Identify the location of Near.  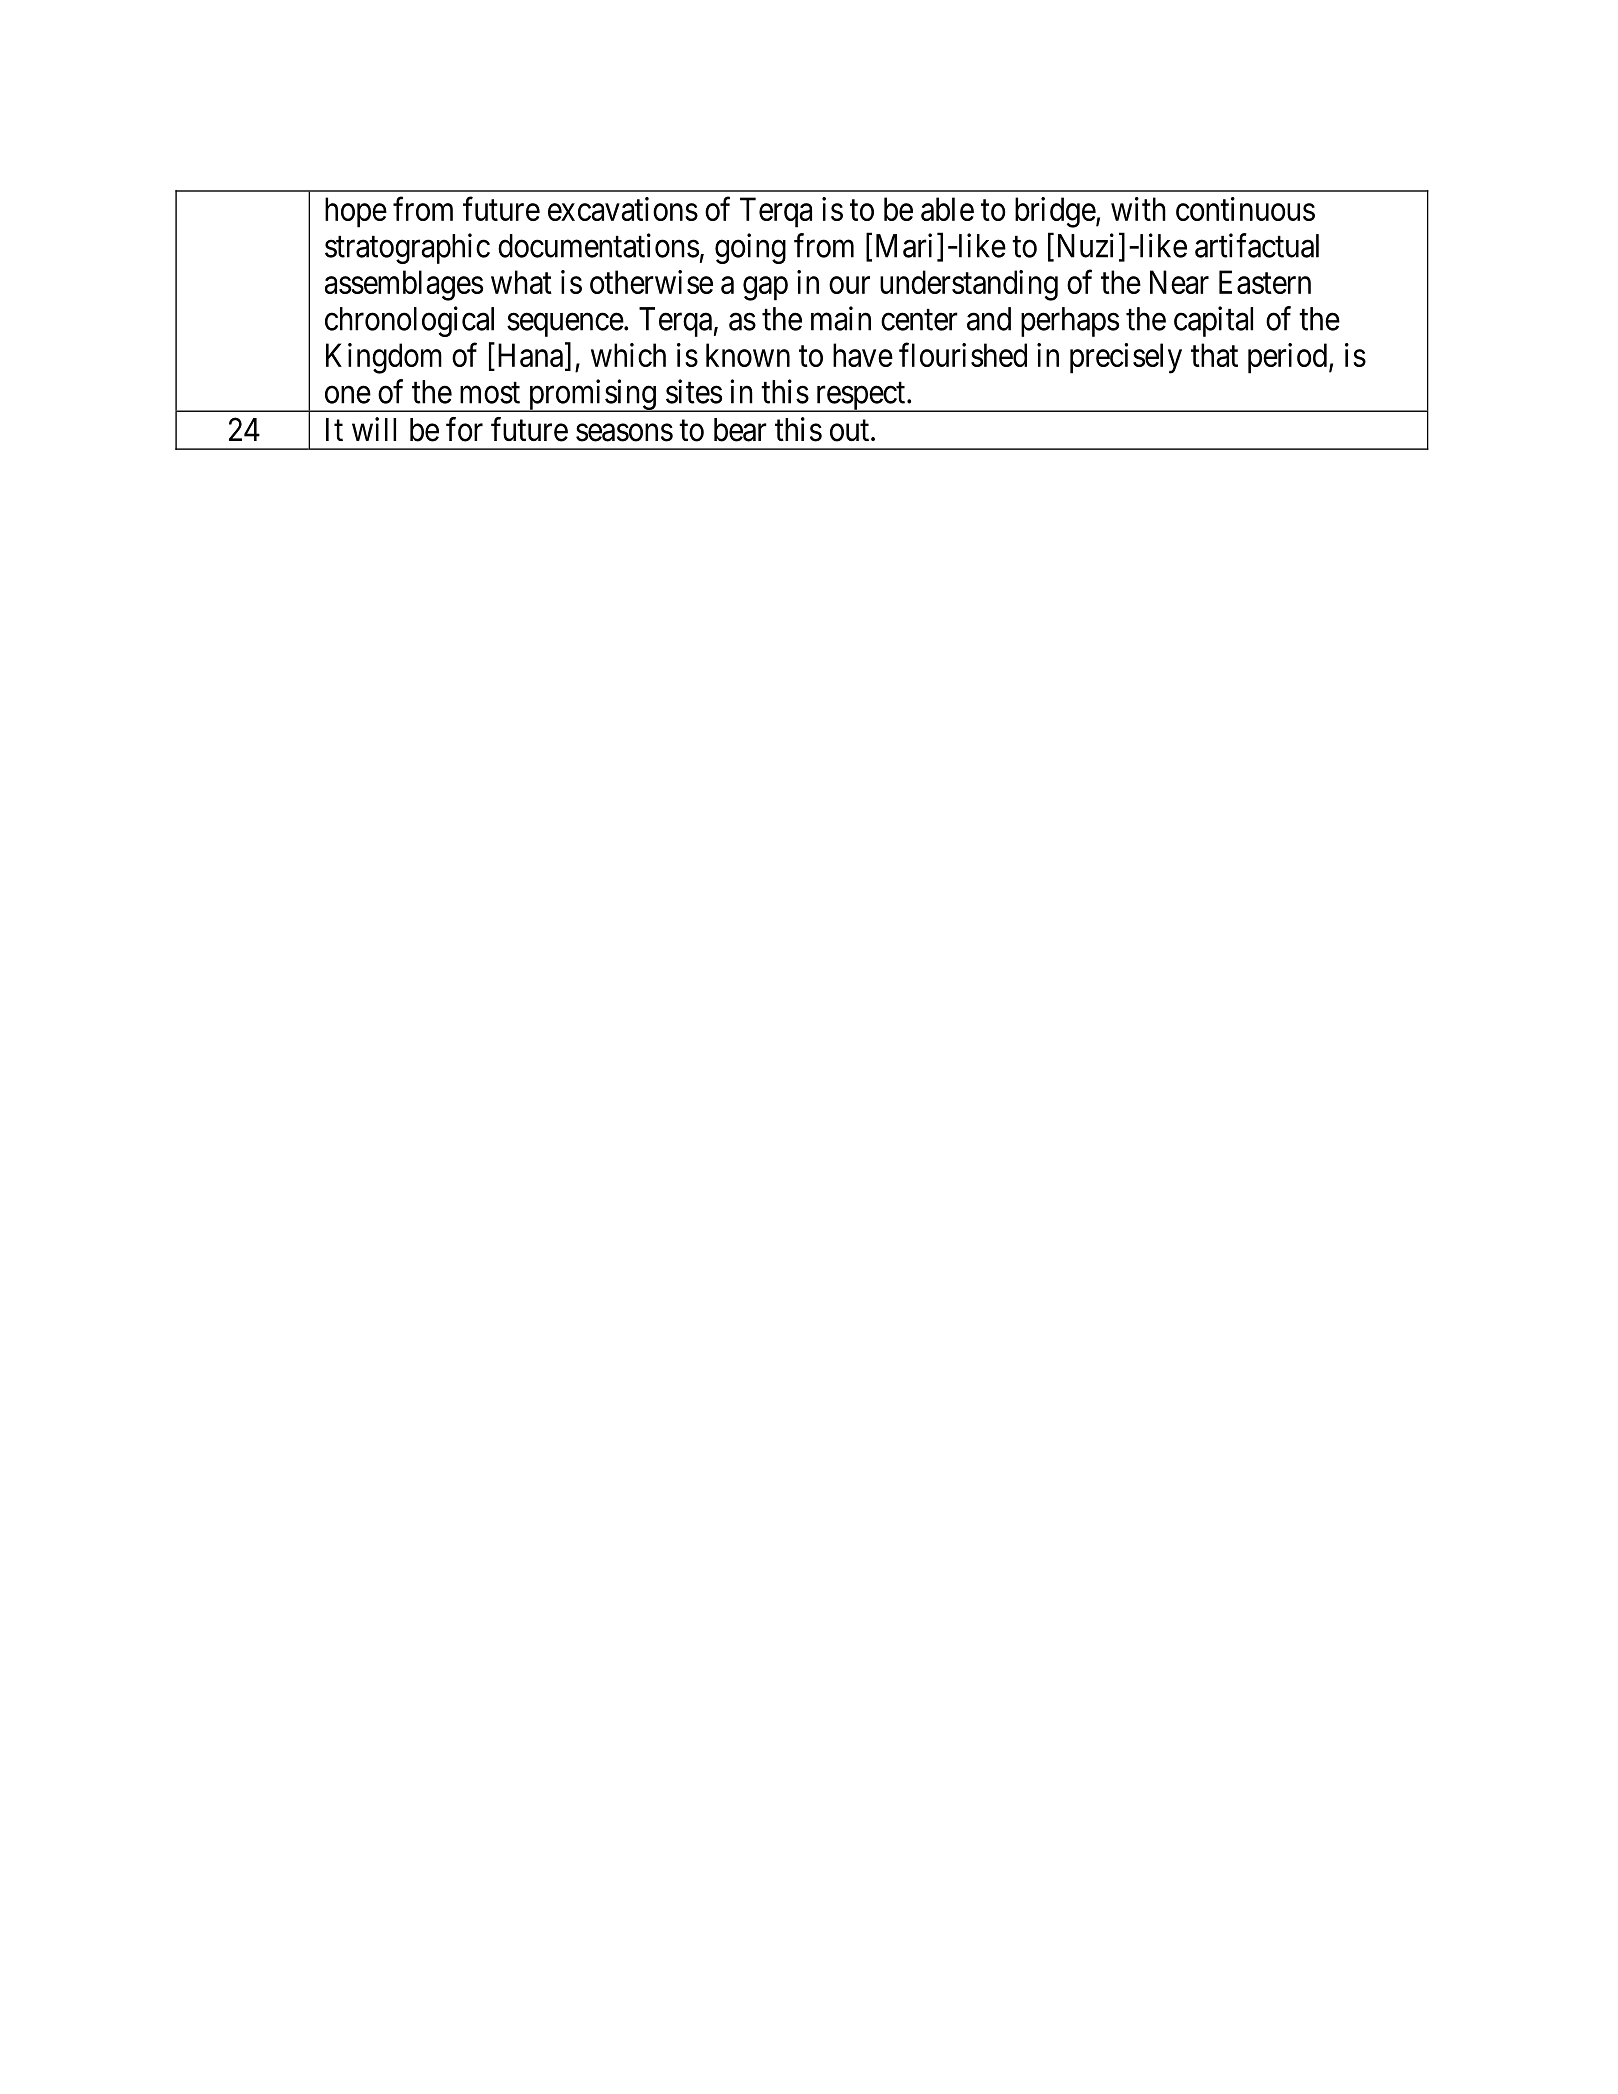
(1179, 282).
